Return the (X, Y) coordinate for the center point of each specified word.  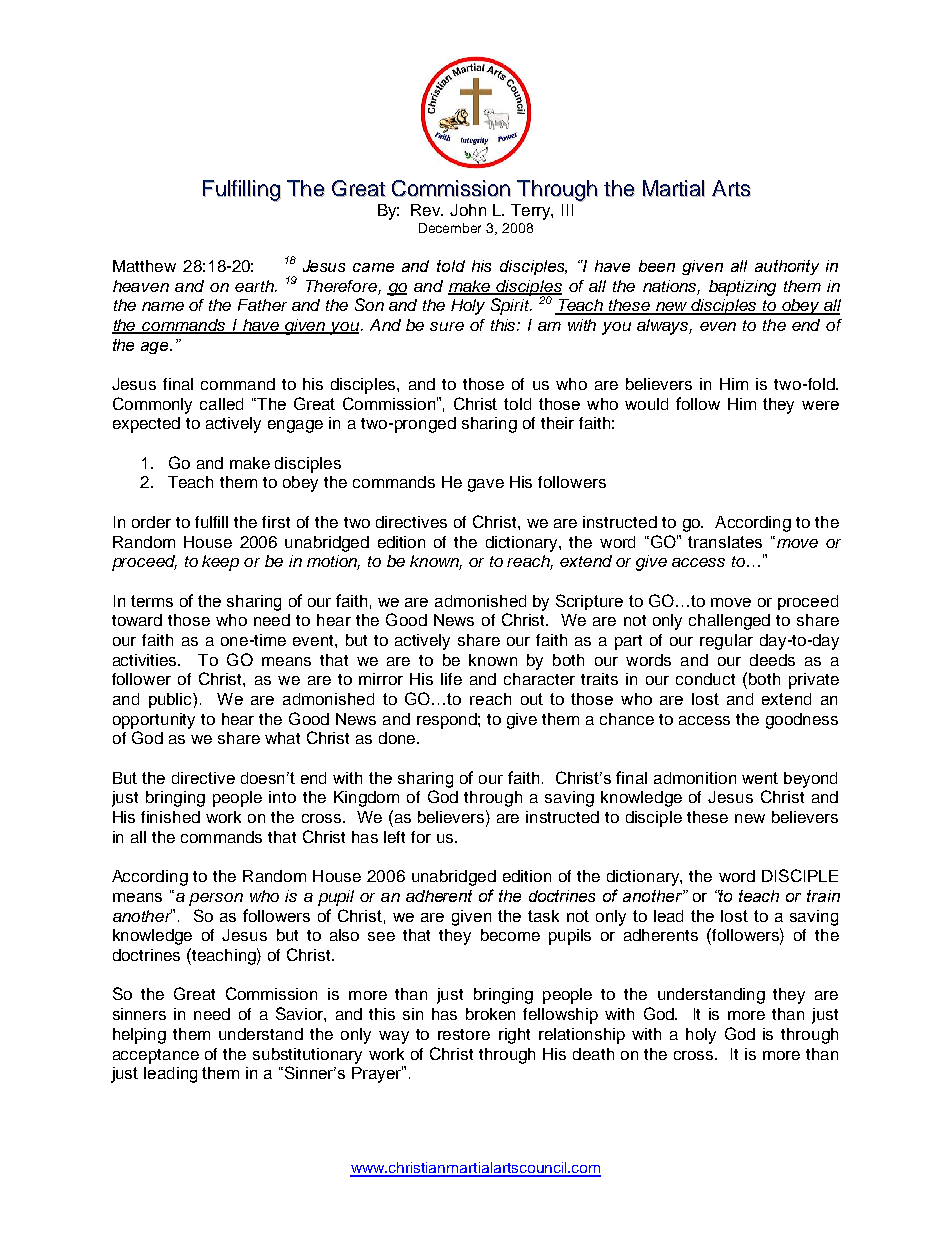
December (450, 228)
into (282, 797)
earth (255, 286)
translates (725, 542)
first (276, 522)
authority (787, 267)
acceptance (156, 1056)
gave (486, 485)
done (398, 738)
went (760, 778)
